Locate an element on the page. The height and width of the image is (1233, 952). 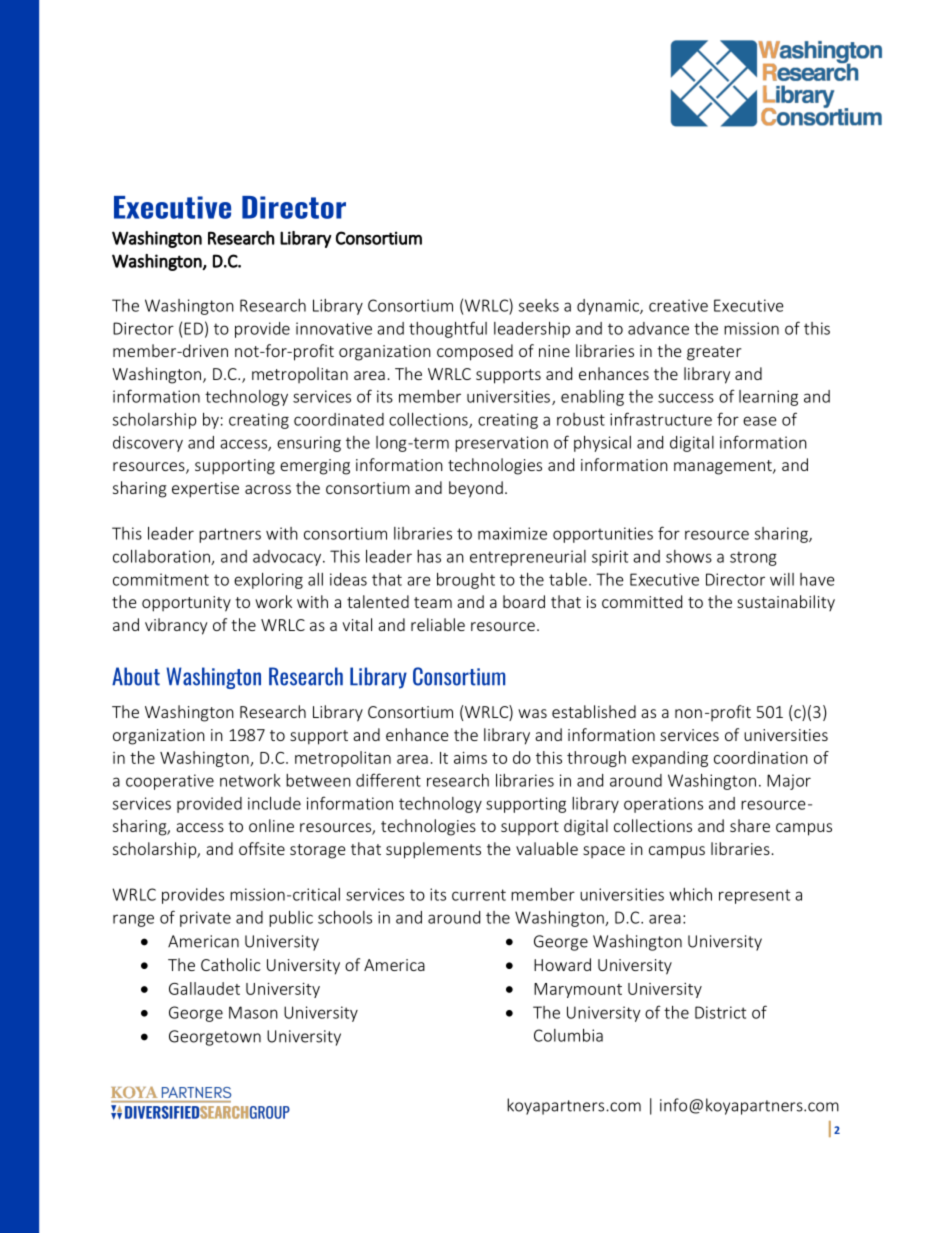
aims is located at coordinates (470, 758).
